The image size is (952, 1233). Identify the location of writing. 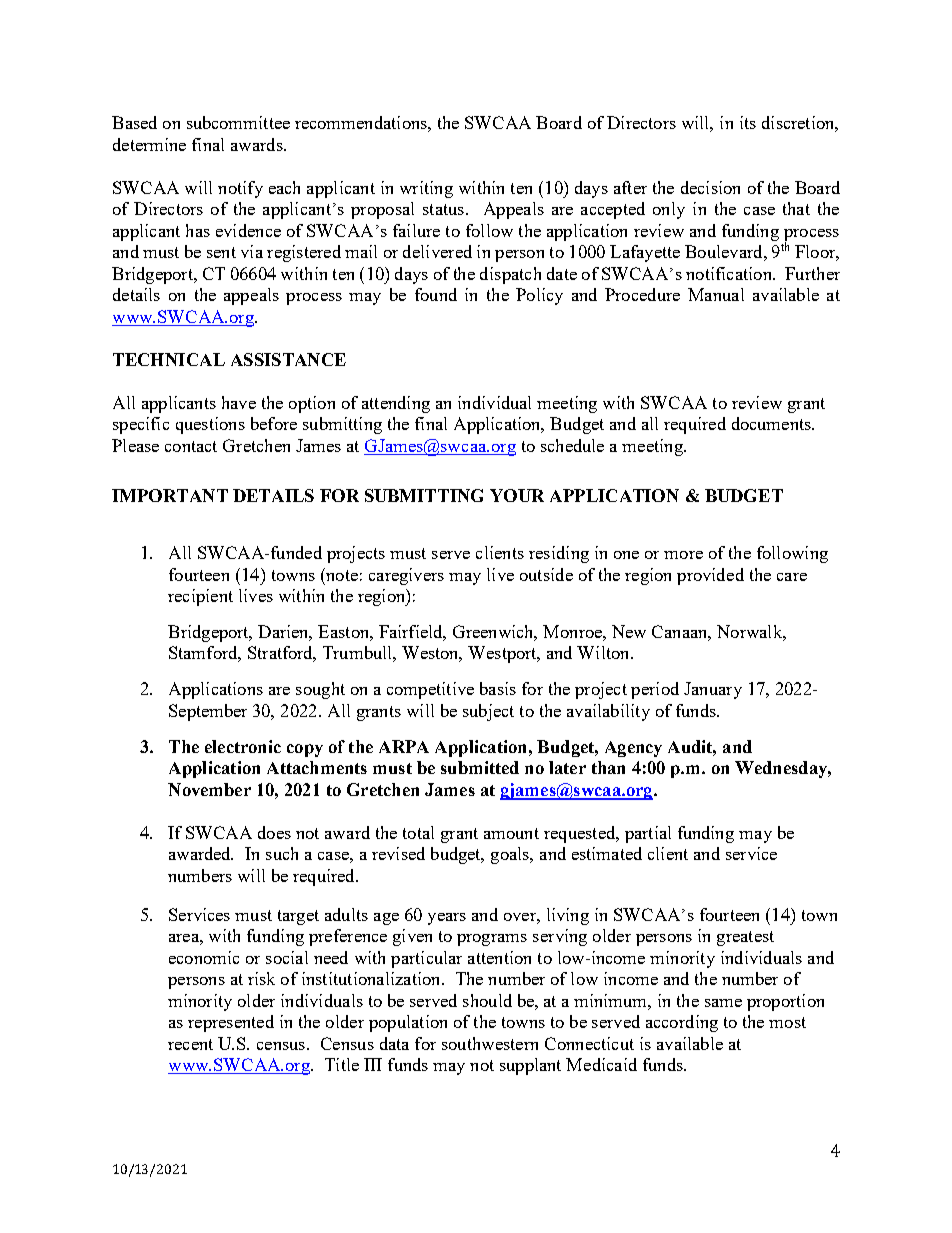
(426, 189).
